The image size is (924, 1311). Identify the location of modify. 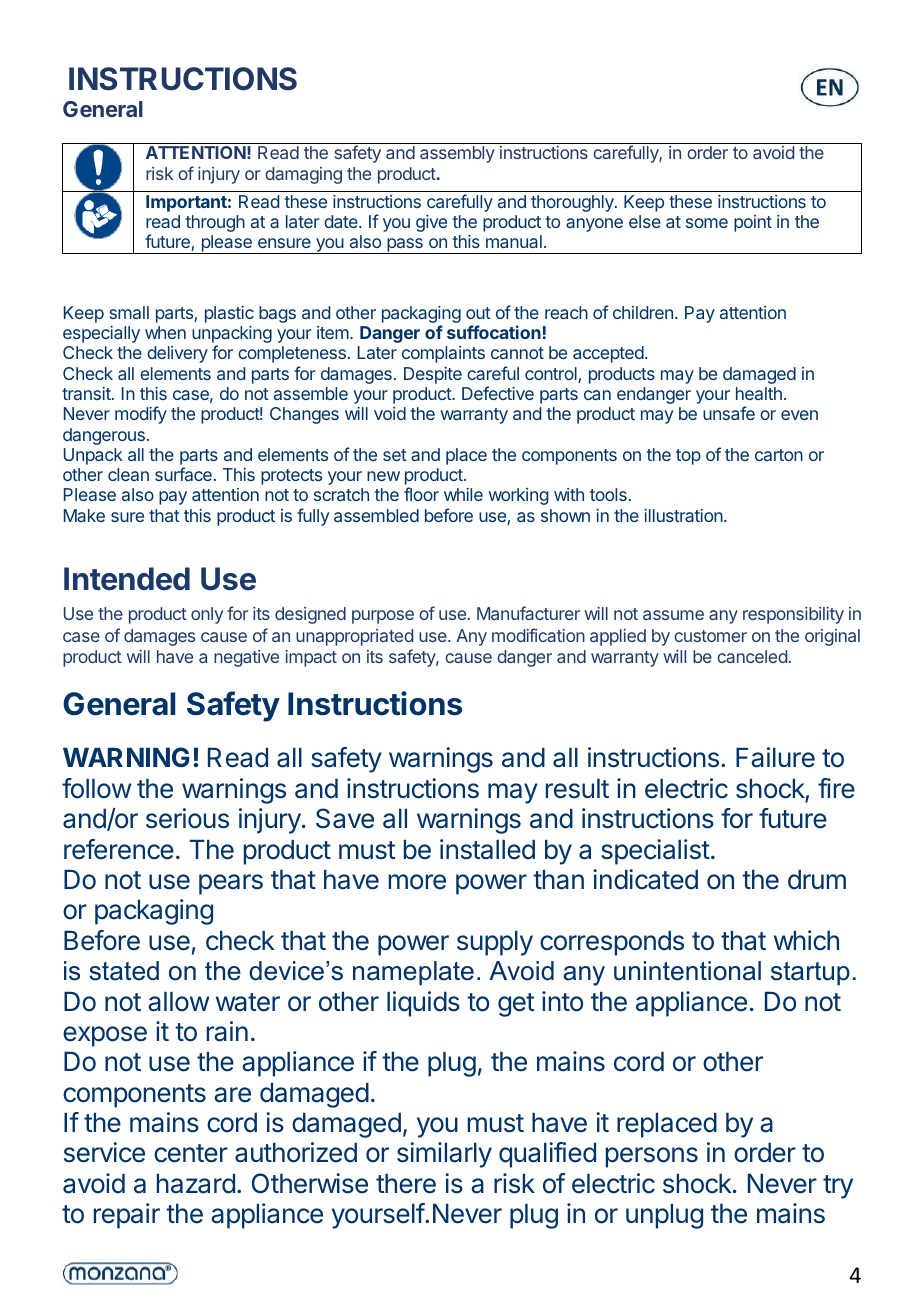
(141, 415).
